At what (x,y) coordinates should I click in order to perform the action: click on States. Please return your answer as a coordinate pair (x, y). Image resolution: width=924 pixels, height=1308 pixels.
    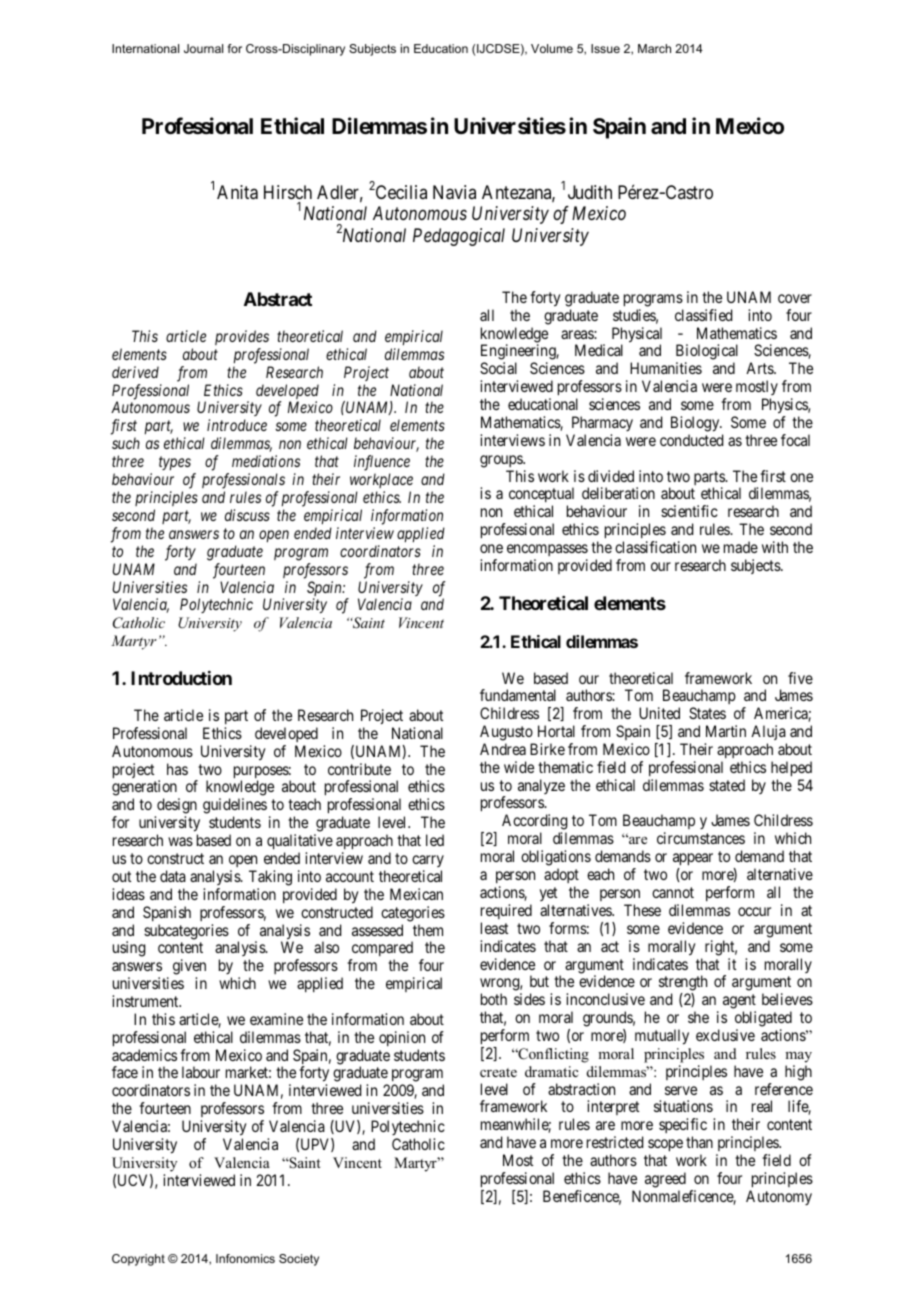
    Looking at the image, I should click on (707, 713).
